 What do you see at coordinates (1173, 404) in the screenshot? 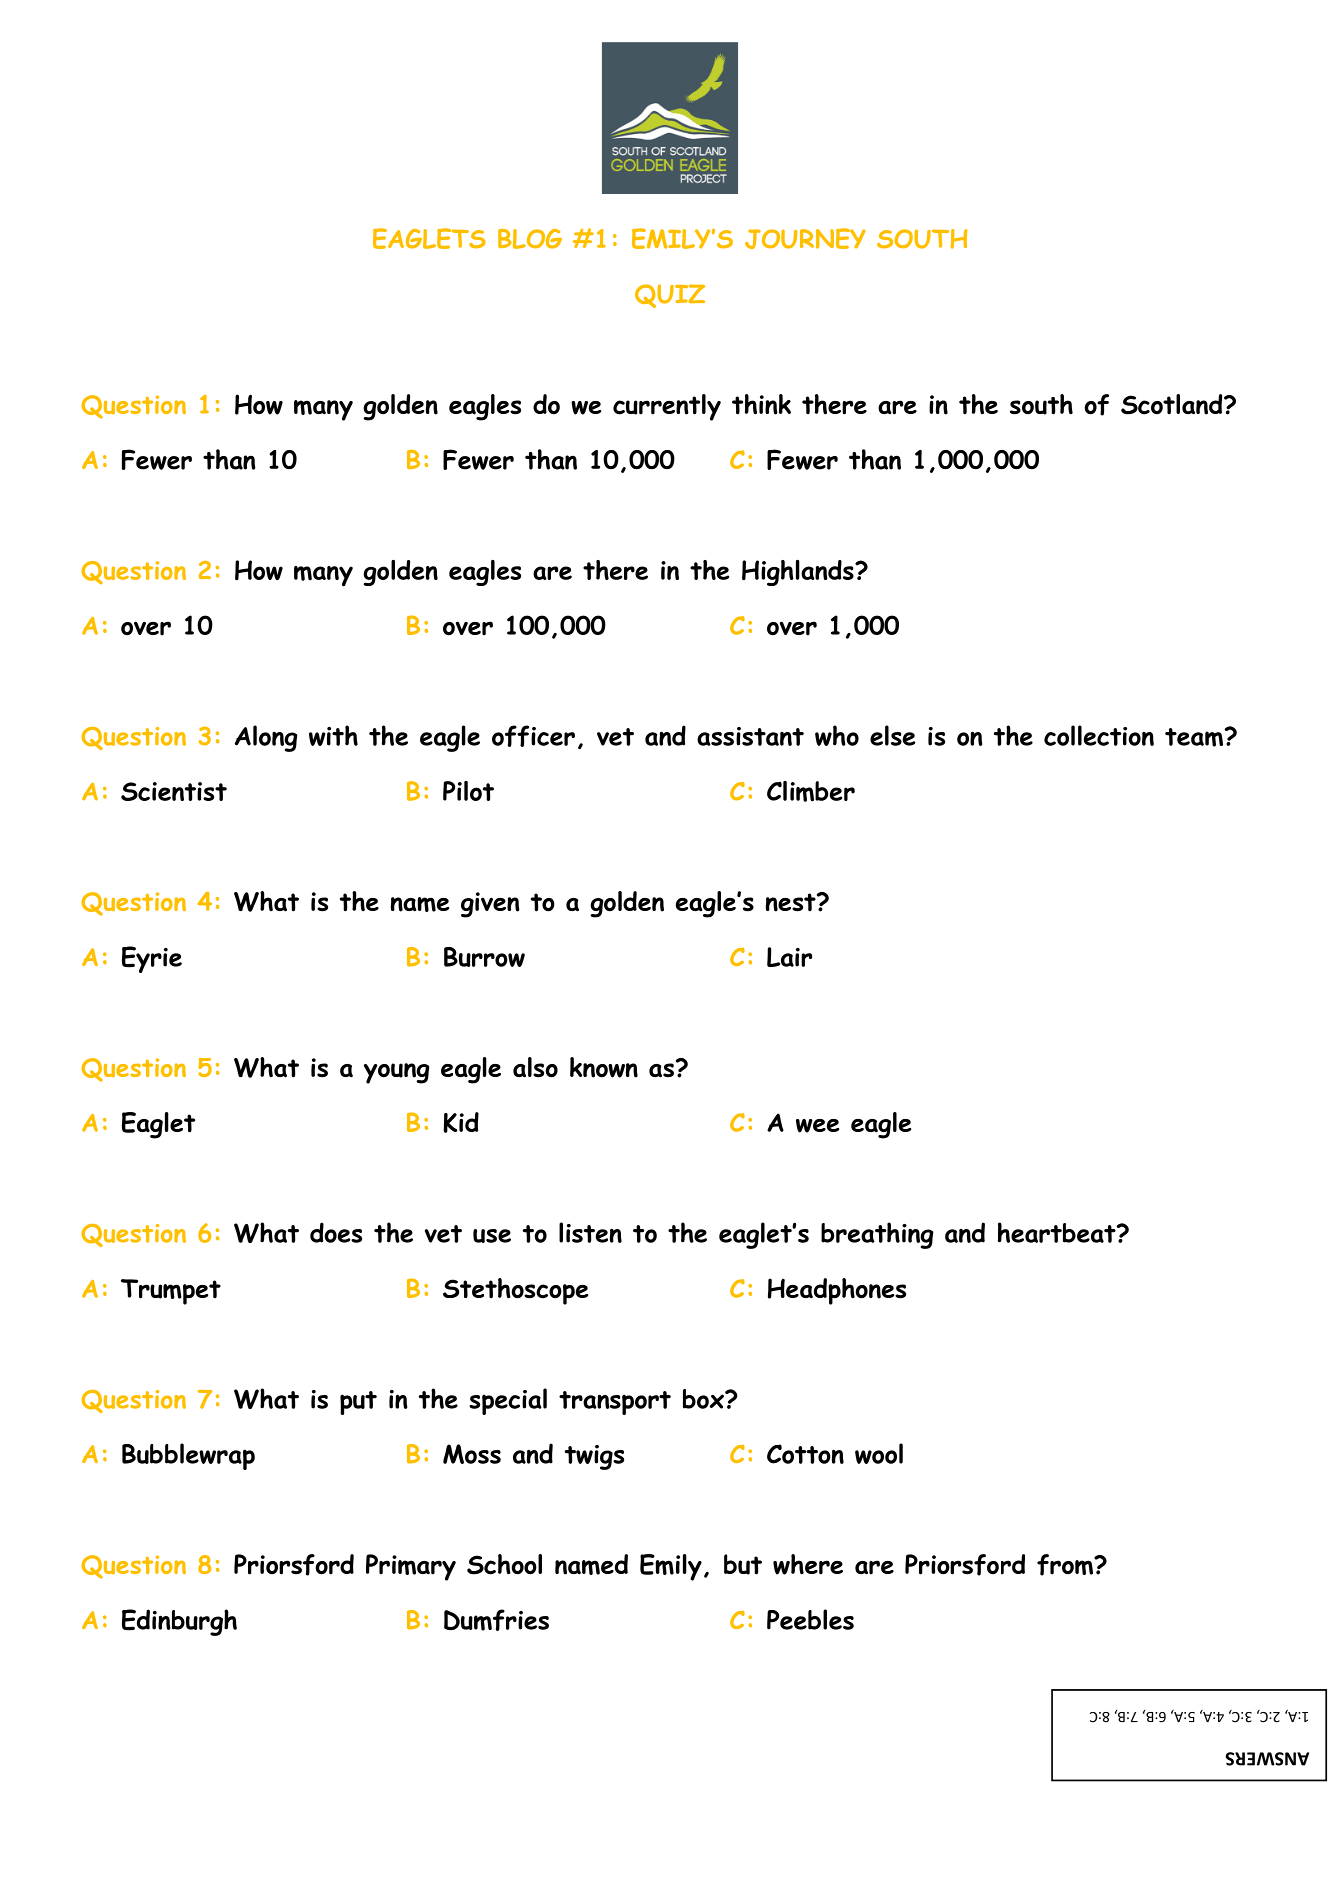
I see `Scotland` at bounding box center [1173, 404].
